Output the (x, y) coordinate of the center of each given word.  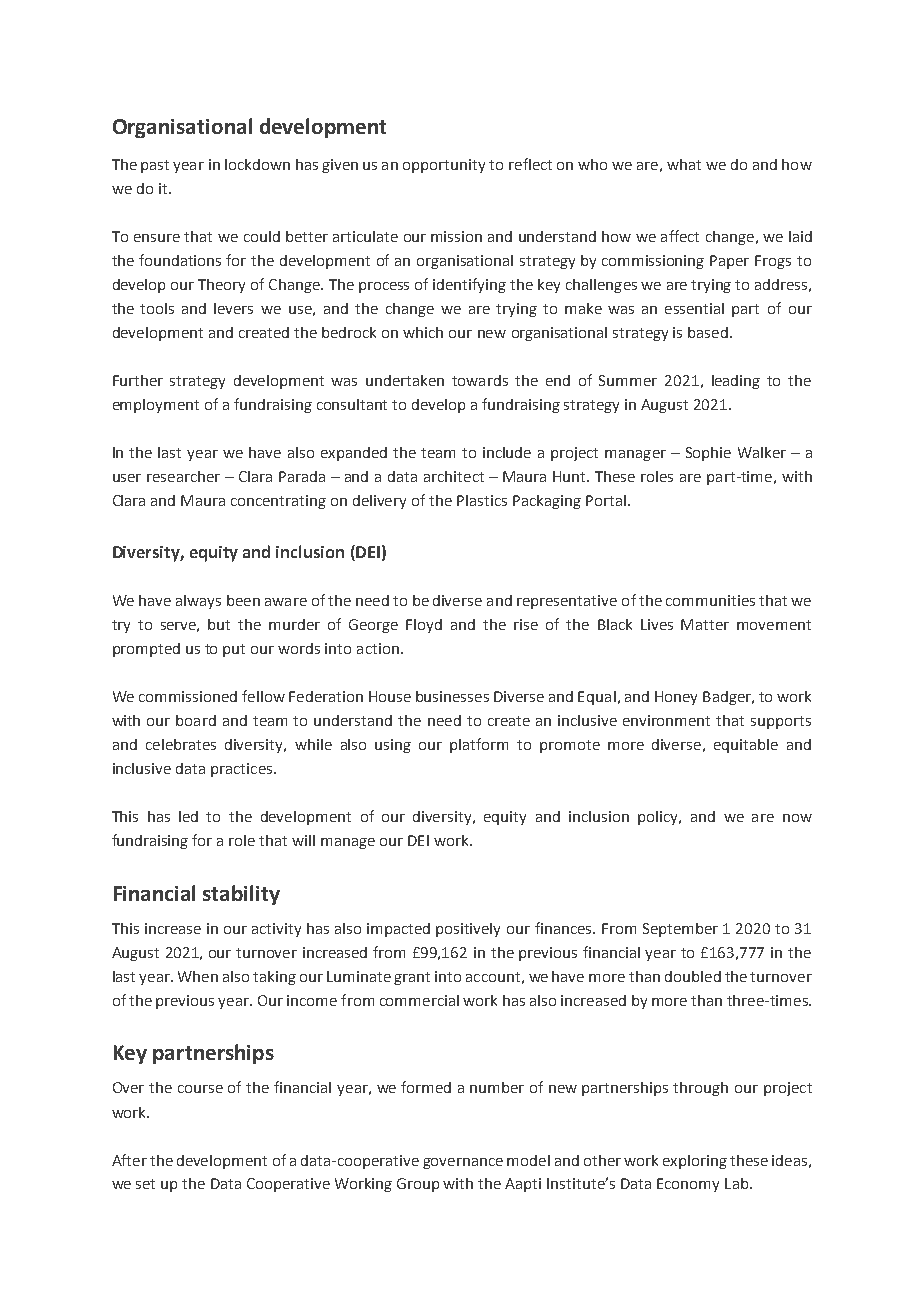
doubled (693, 976)
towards (480, 380)
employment (156, 406)
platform (479, 745)
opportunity (444, 166)
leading (736, 382)
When (198, 976)
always (198, 602)
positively (468, 930)
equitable (746, 746)
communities (710, 600)
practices (243, 770)
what (684, 164)
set (145, 1184)
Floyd (424, 626)
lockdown (257, 164)
